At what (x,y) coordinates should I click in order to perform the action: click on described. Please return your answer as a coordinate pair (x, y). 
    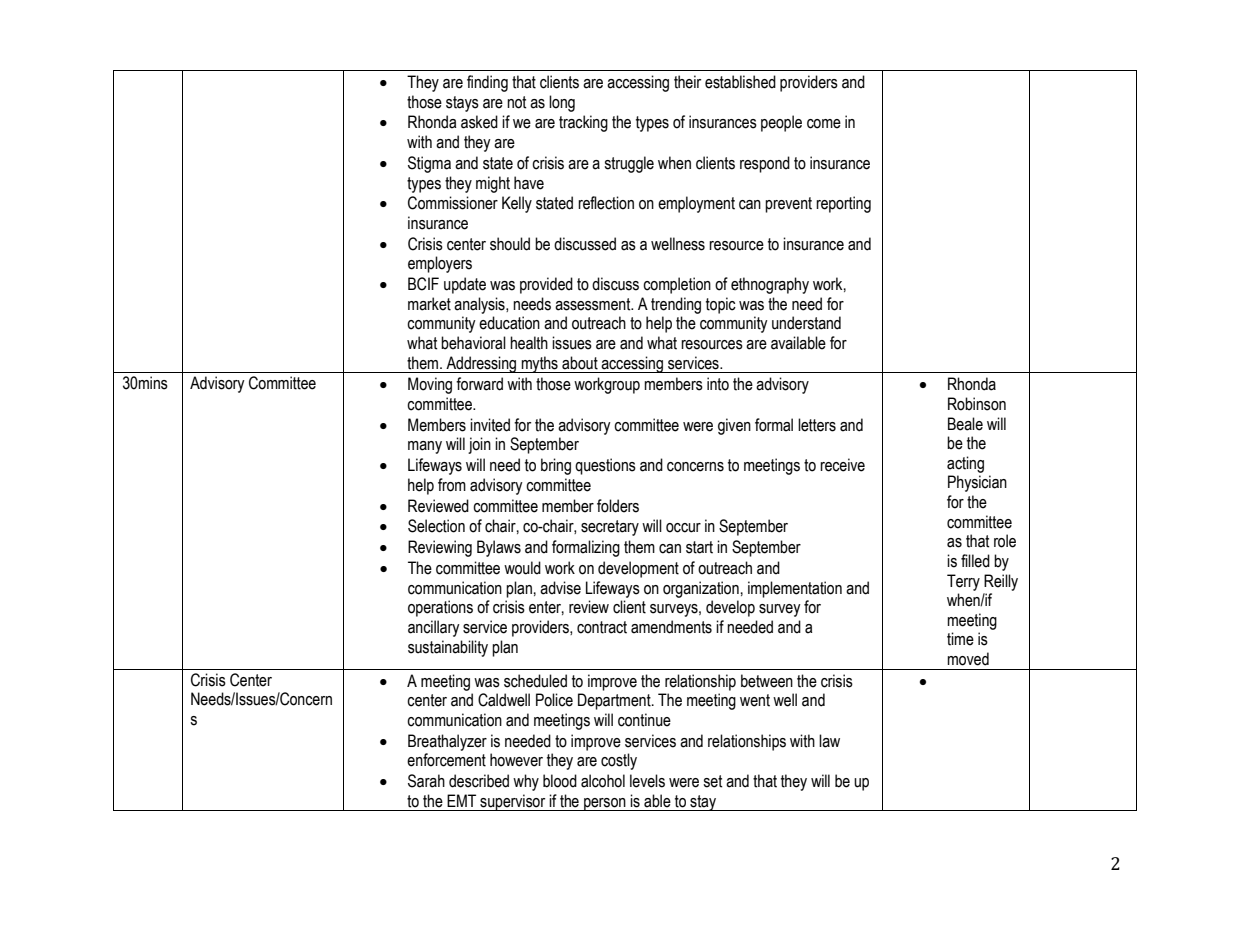
    Looking at the image, I should click on (479, 781).
